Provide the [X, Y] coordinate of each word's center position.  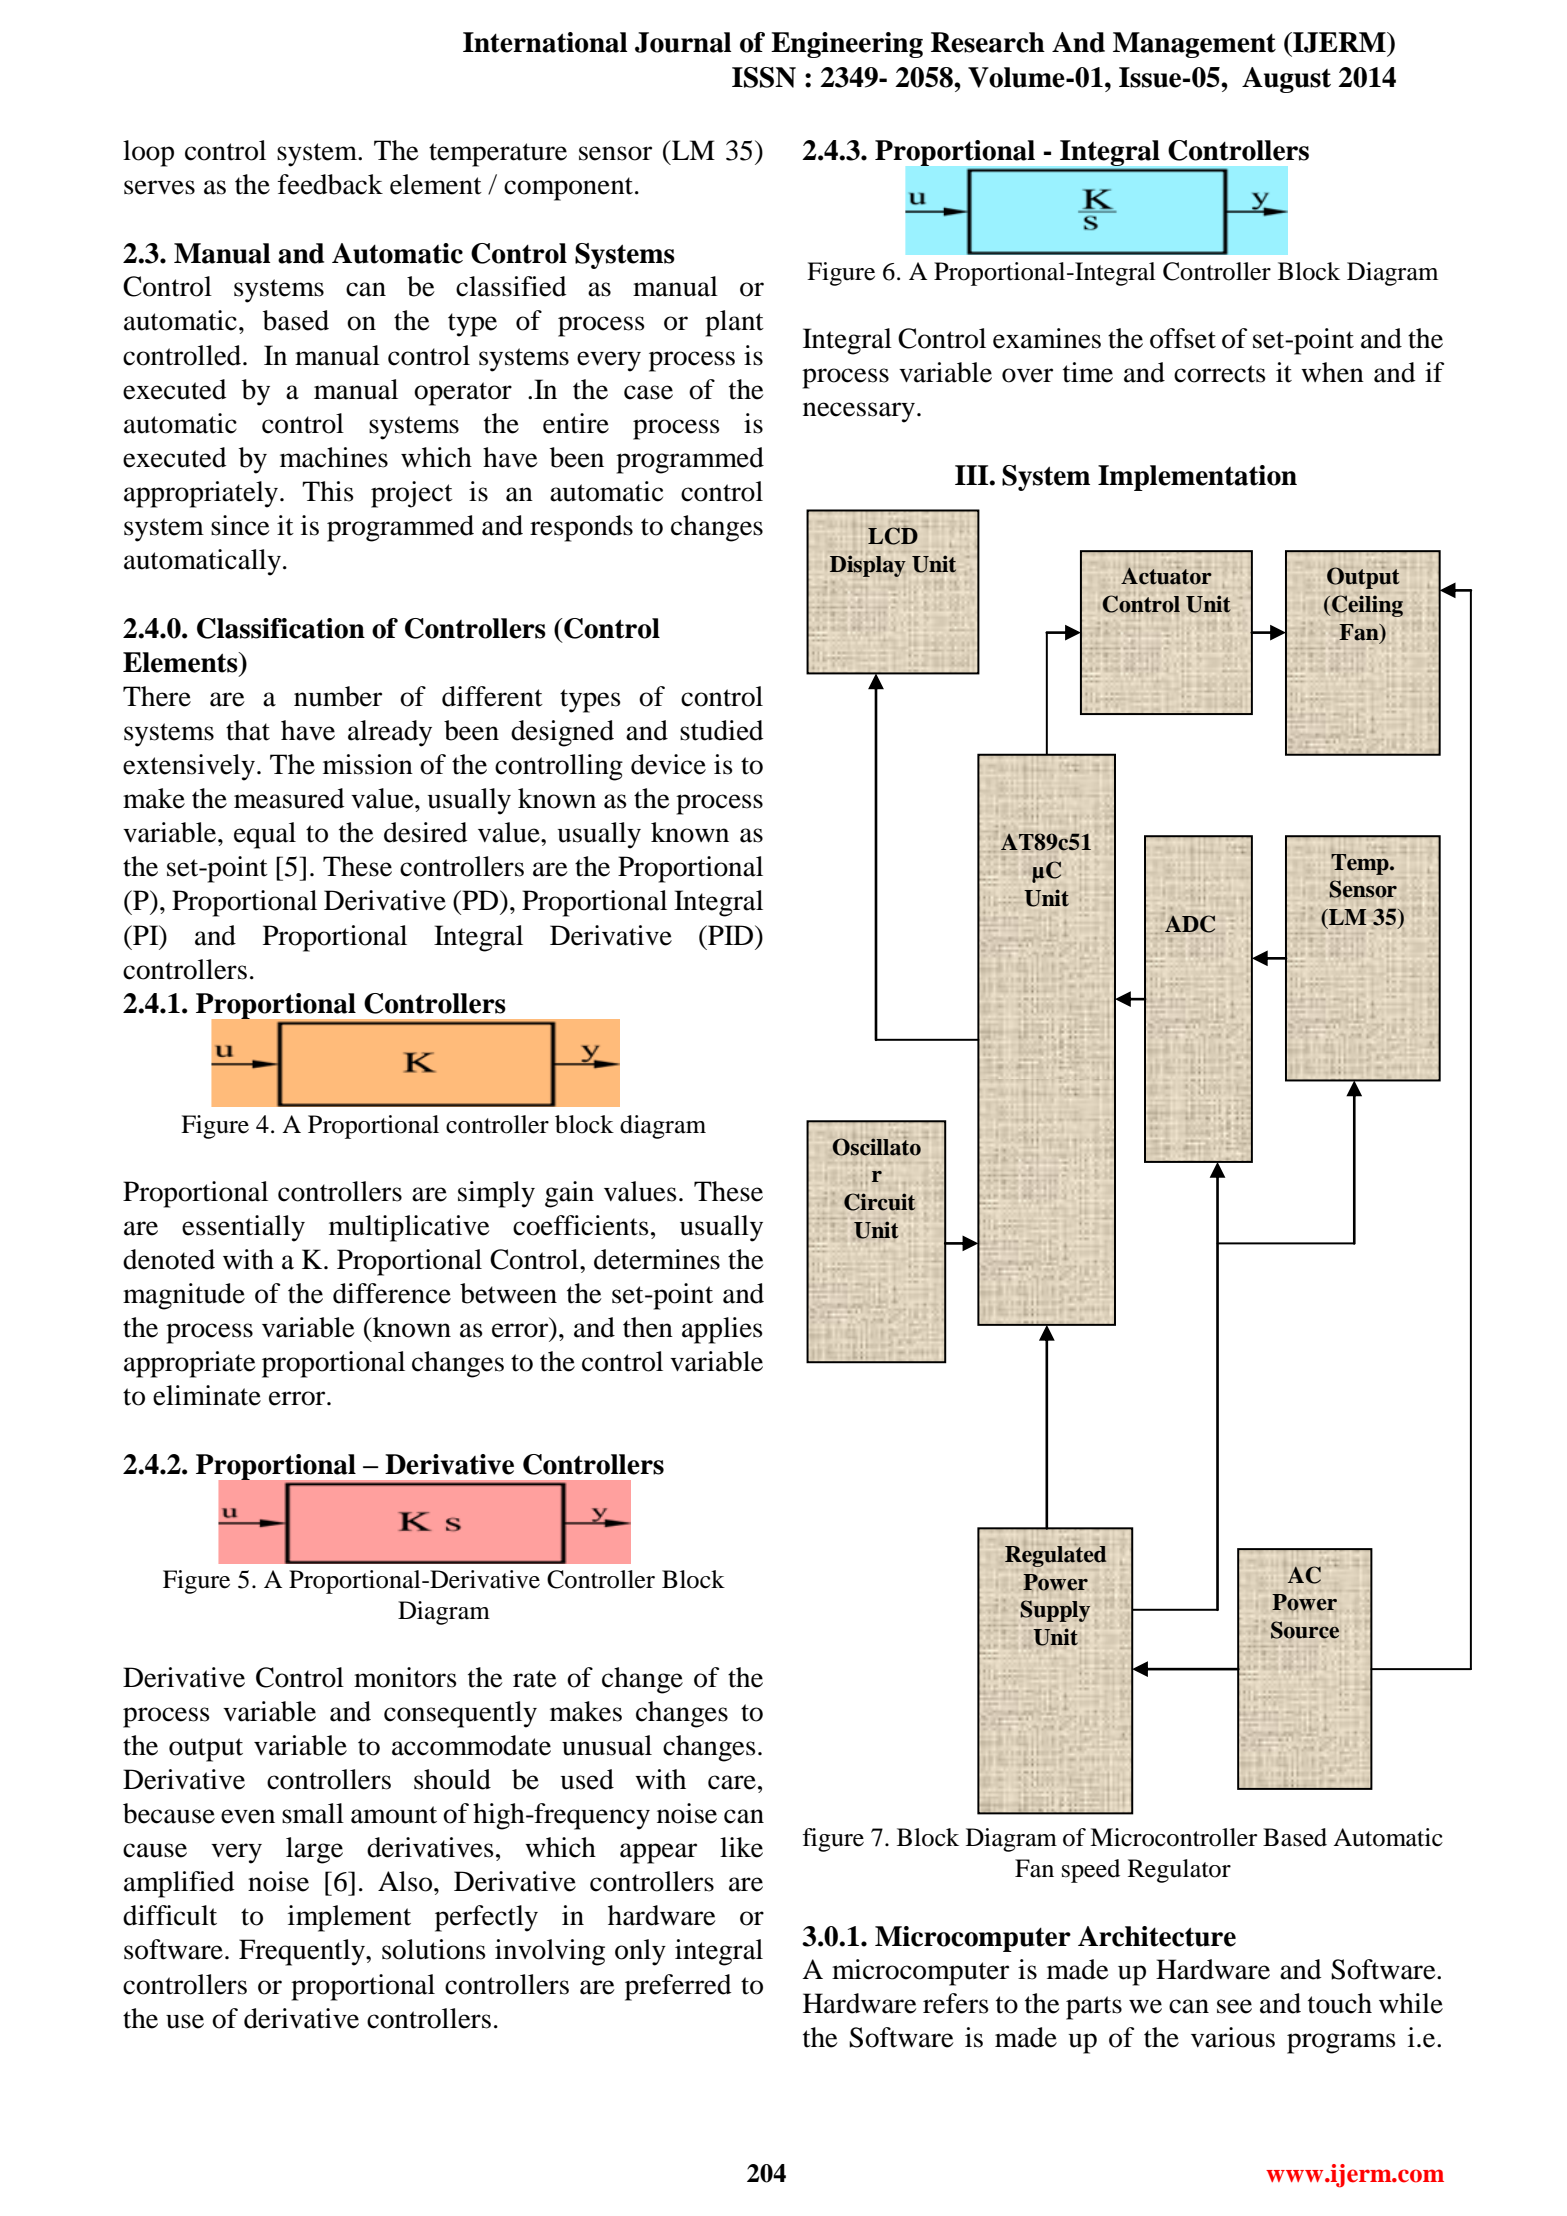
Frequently [303, 1952]
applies [722, 1330]
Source [1305, 1630]
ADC [1190, 924]
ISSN [764, 77]
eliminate [207, 1395]
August [1286, 80]
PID [731, 935]
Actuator [1166, 576]
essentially [243, 1228]
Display [868, 566]
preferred [678, 1987]
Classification [281, 628]
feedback [330, 184]
